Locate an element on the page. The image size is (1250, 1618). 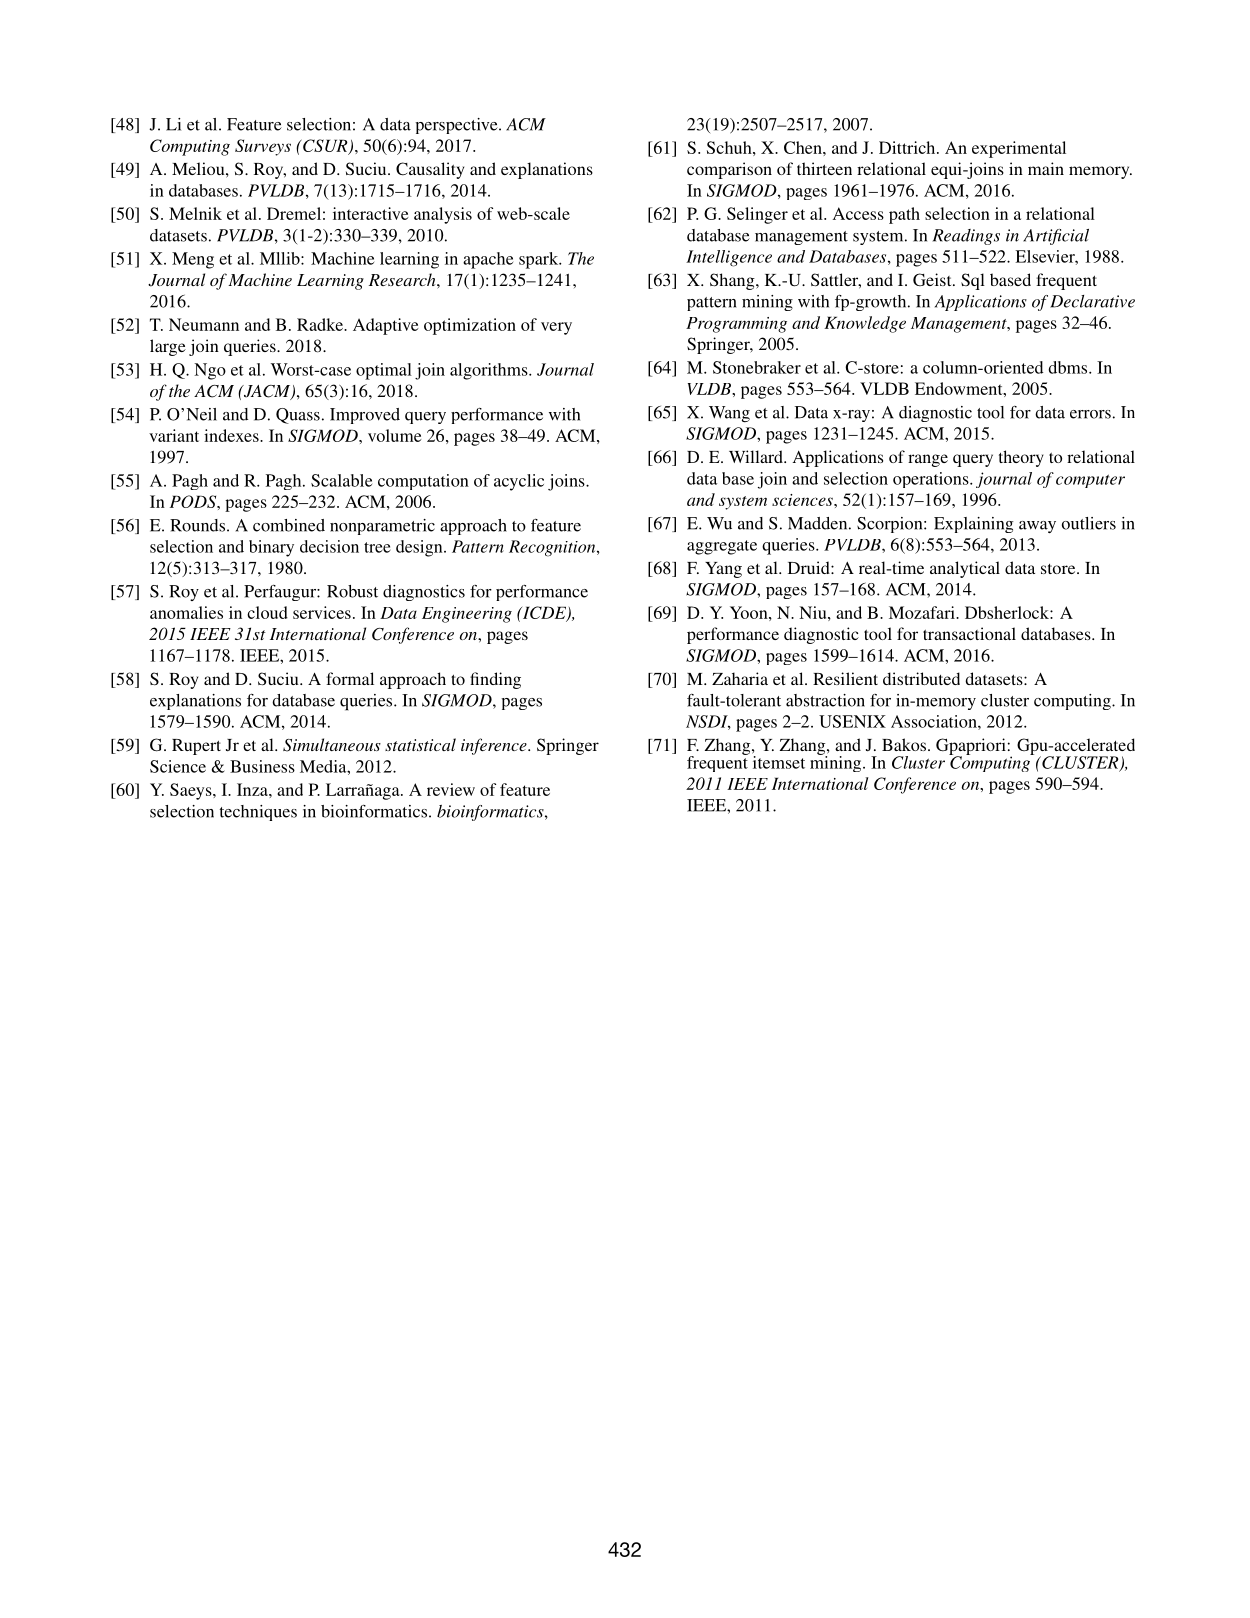
techniques is located at coordinates (258, 813).
